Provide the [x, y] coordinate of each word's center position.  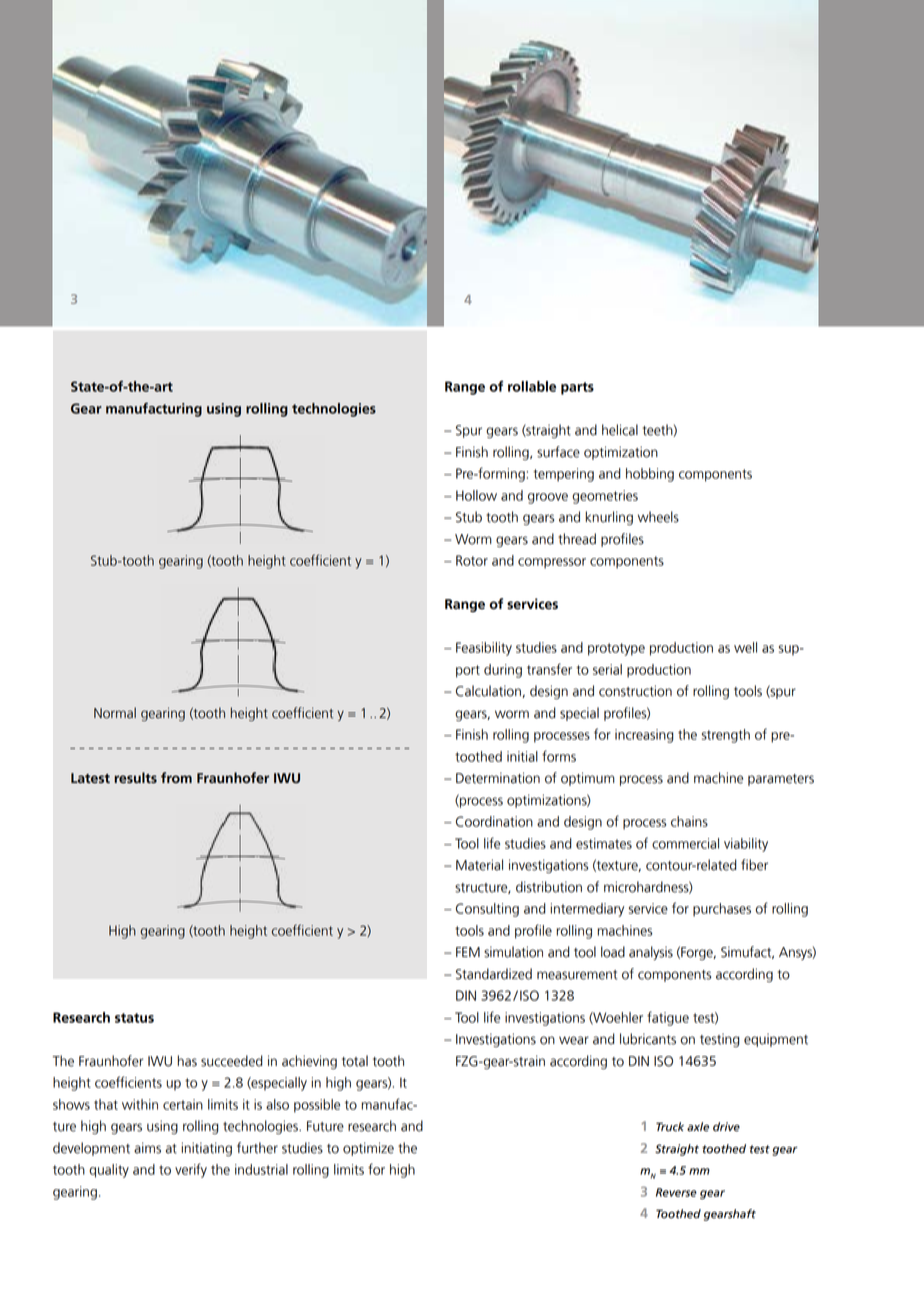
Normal [115, 713]
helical [620, 430]
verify [191, 1170]
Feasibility [484, 649]
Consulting [487, 910]
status [134, 1018]
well [745, 647]
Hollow [476, 495]
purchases [722, 910]
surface [558, 452]
